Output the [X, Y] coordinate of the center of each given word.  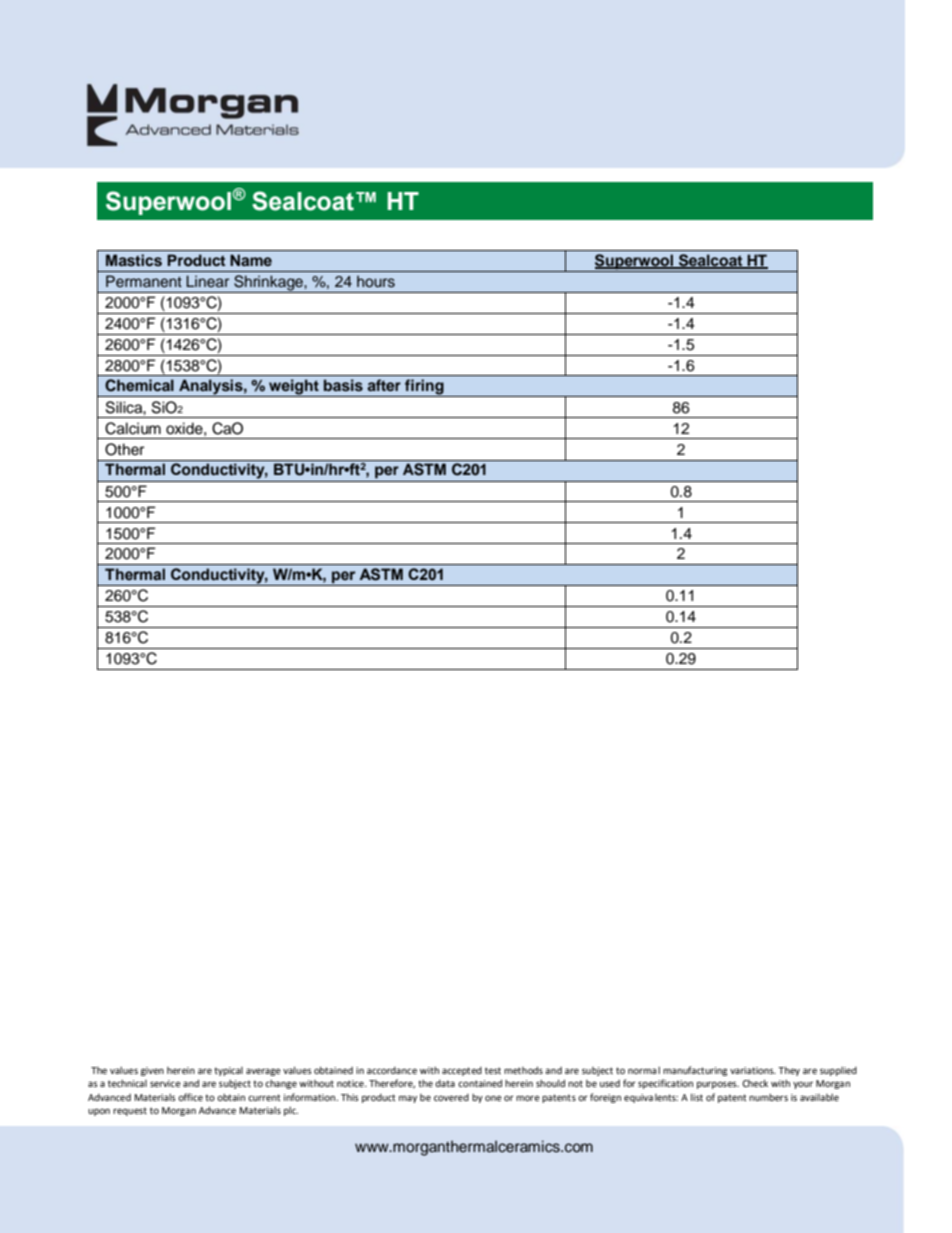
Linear [207, 281]
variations [753, 1070]
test [493, 1070]
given [152, 1071]
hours [376, 282]
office [190, 1097]
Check [755, 1083]
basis [343, 385]
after [384, 385]
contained [480, 1083]
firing [424, 388]
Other [124, 449]
